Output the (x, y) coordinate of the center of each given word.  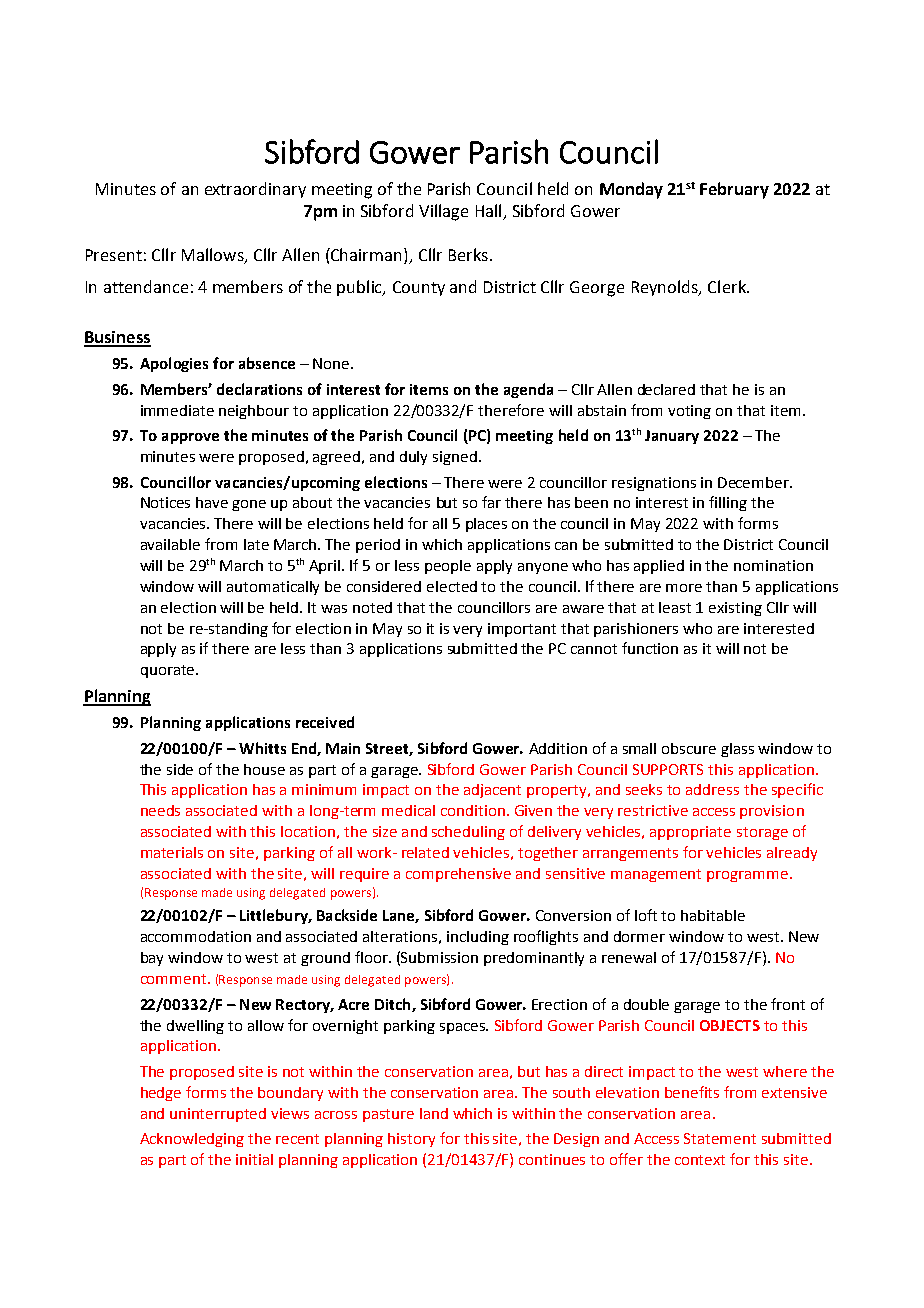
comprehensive (458, 875)
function (650, 648)
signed (455, 458)
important (522, 630)
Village (443, 212)
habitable (713, 915)
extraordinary (255, 190)
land (434, 1113)
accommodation (196, 936)
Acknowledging (192, 1140)
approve (190, 438)
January (672, 437)
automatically (273, 588)
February (734, 190)
